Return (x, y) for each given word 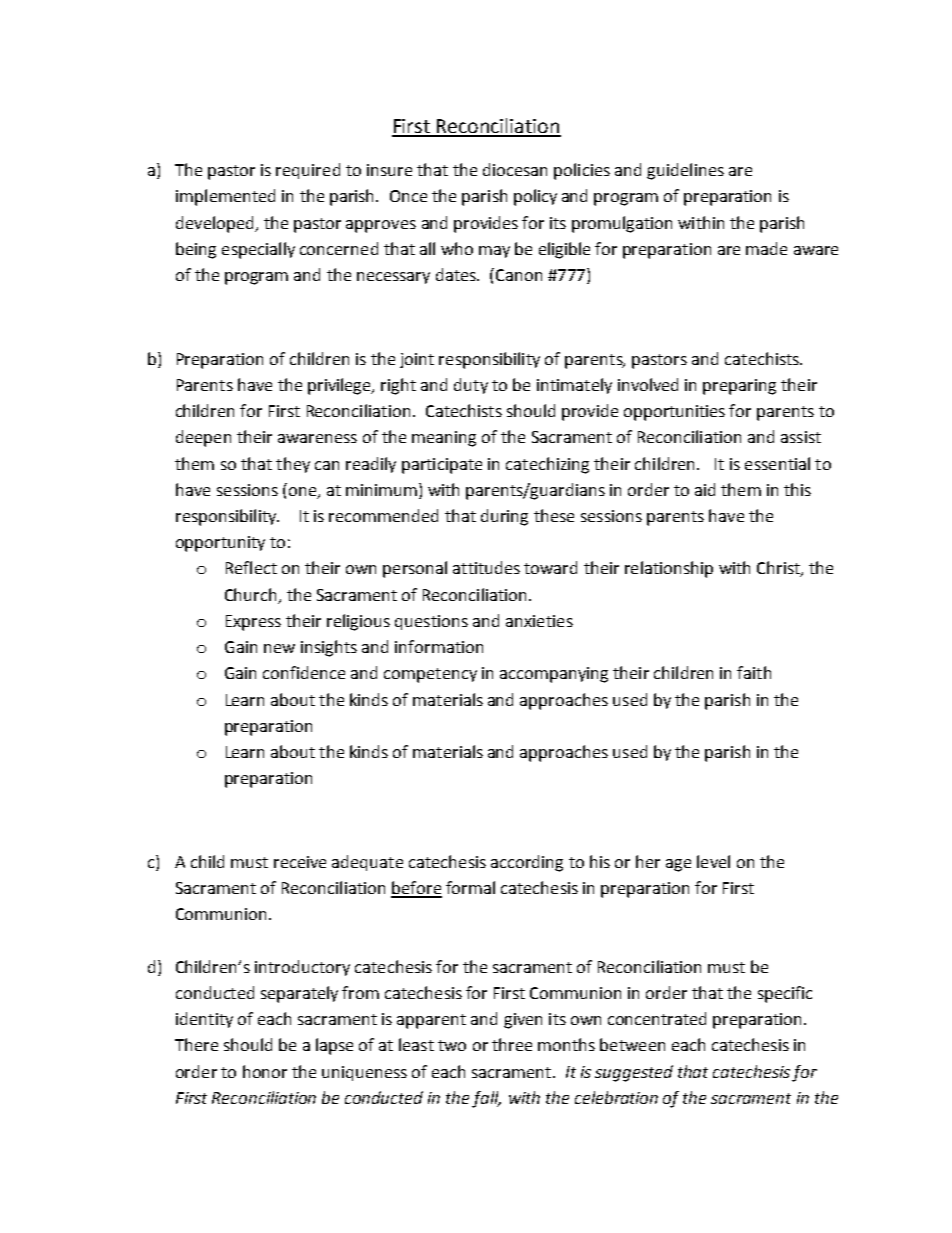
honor (265, 1071)
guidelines (685, 171)
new (279, 648)
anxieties (539, 621)
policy (535, 197)
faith (754, 672)
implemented (225, 197)
